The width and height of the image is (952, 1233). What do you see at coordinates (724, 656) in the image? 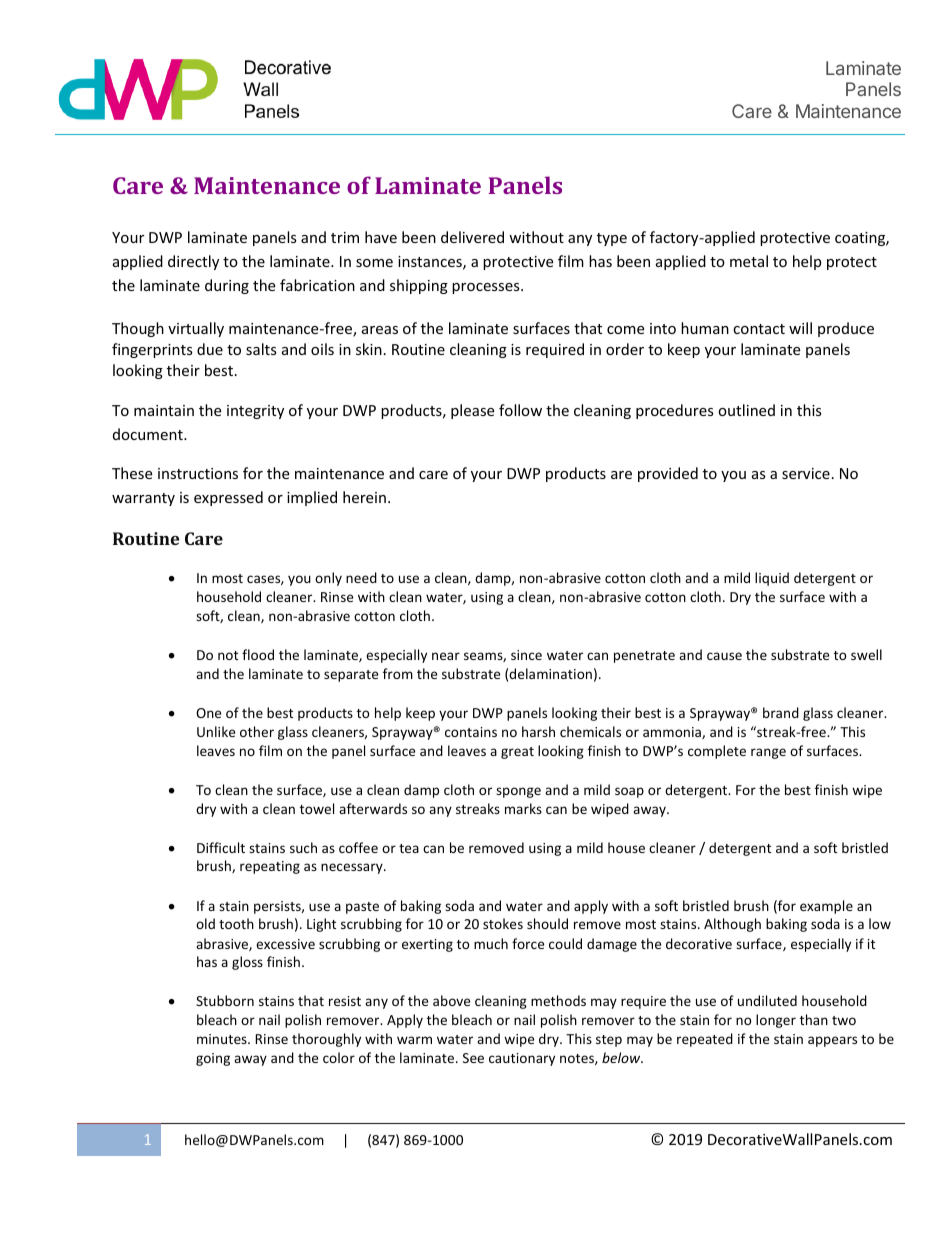
I see `cause` at bounding box center [724, 656].
